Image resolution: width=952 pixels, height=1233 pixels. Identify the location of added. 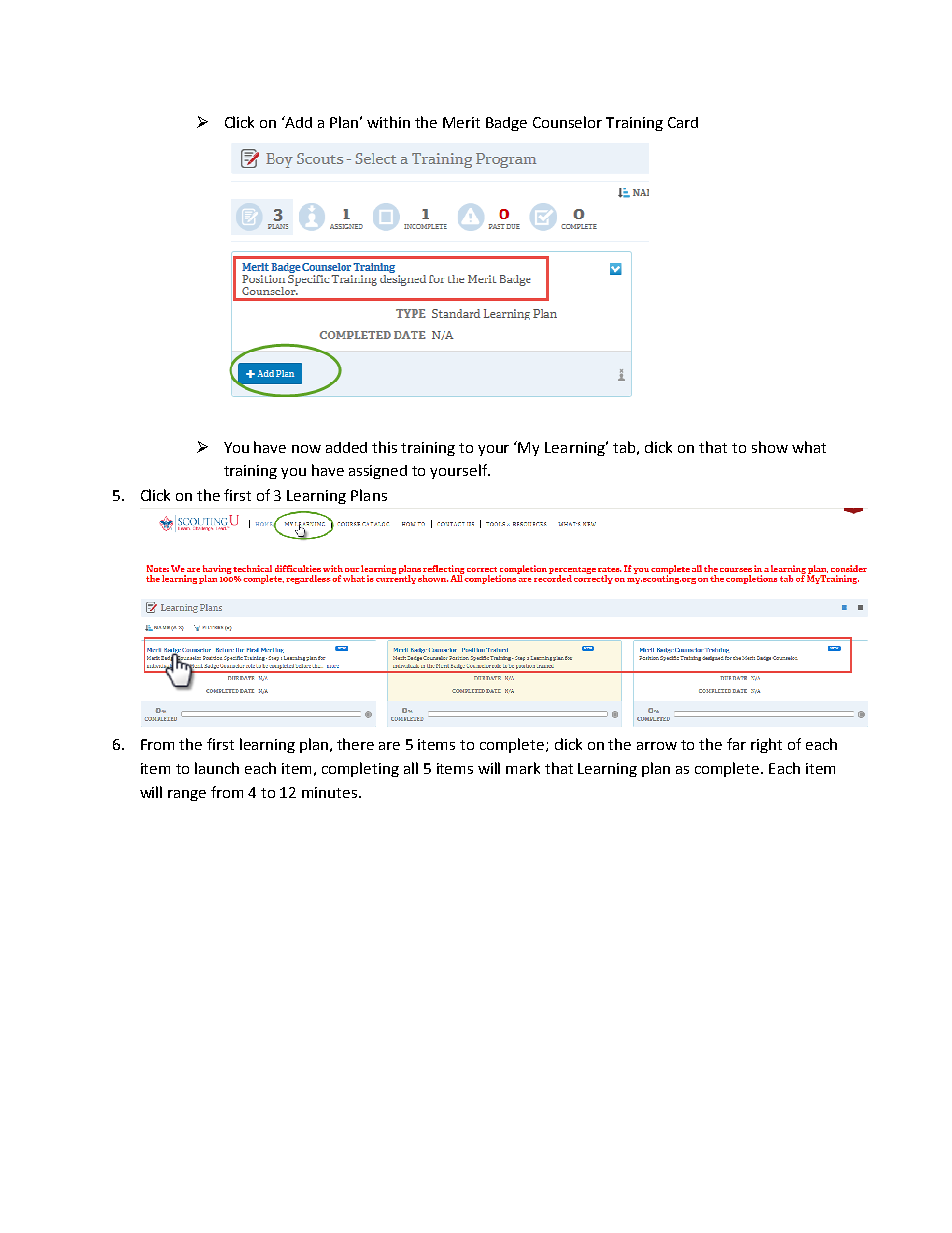
(346, 447).
